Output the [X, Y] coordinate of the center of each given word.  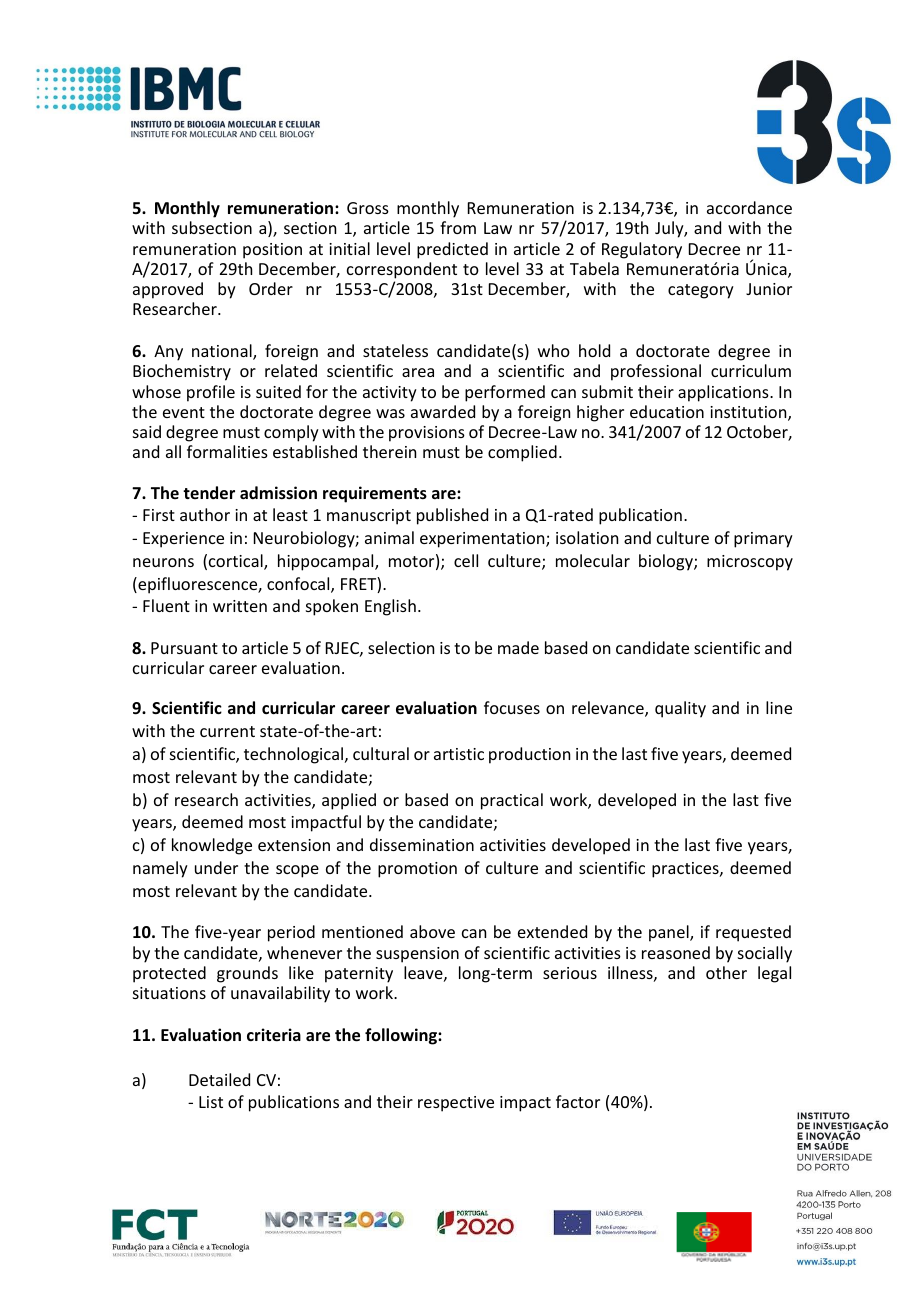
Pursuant [184, 648]
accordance [749, 207]
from [458, 227]
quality [680, 709]
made [518, 647]
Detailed [219, 1079]
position [272, 251]
